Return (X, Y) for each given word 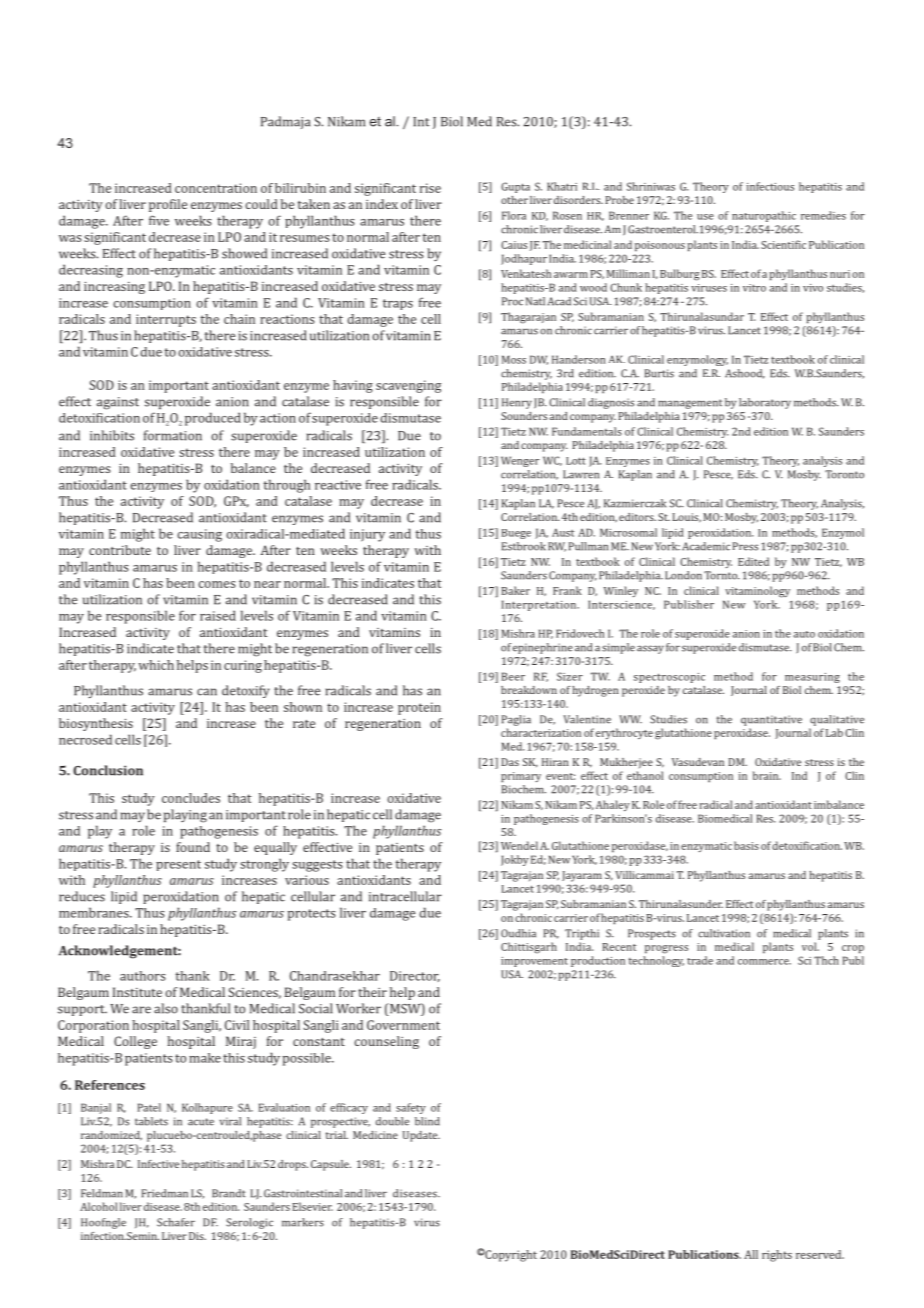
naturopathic (764, 216)
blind (427, 1121)
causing (199, 535)
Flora (514, 215)
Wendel (519, 845)
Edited (753, 561)
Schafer (176, 1222)
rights (777, 1256)
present (178, 865)
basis (746, 845)
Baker (515, 590)
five (159, 220)
